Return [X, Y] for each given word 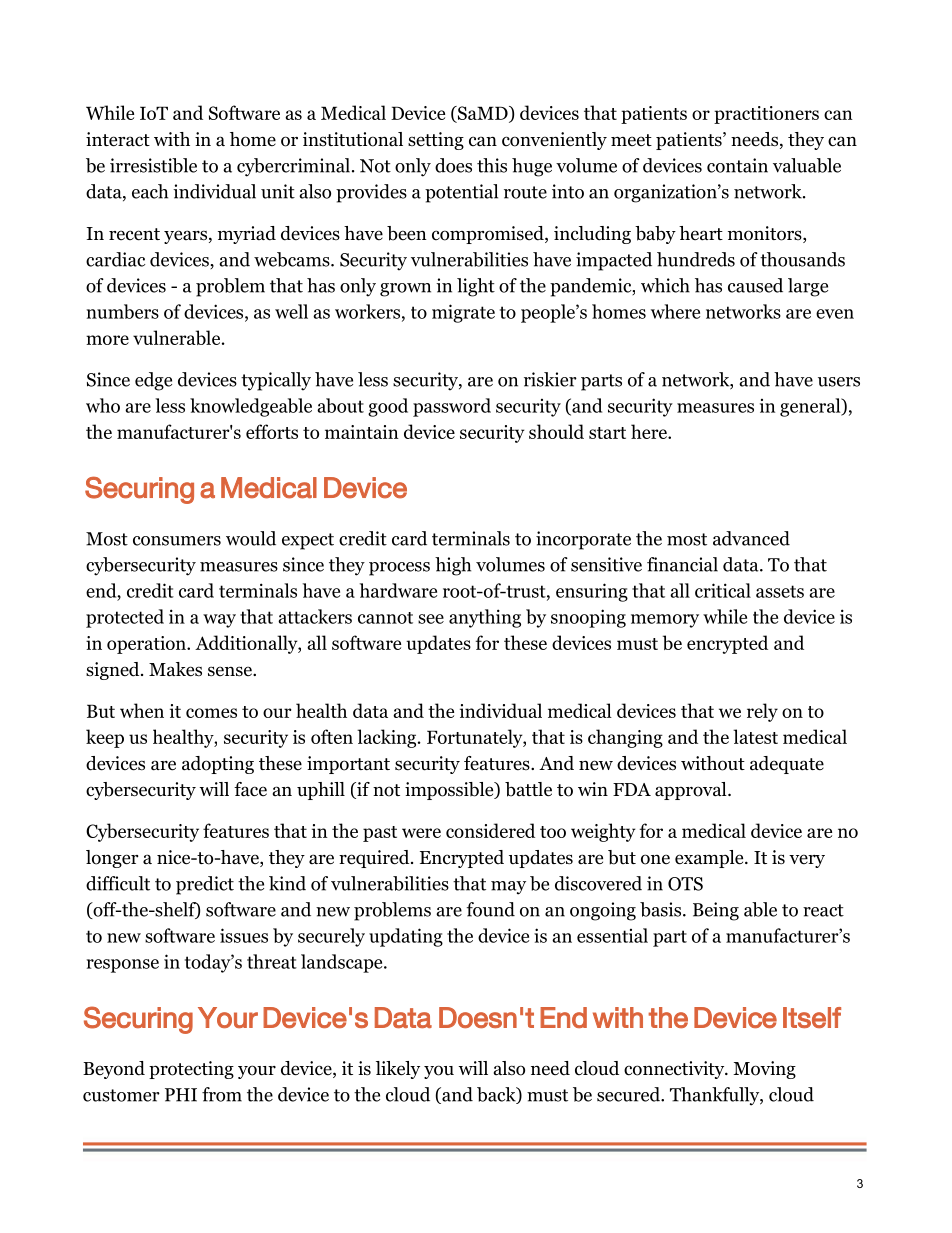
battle [528, 789]
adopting [218, 765]
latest [755, 736]
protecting [191, 1070]
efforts [272, 431]
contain [737, 165]
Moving [764, 1070]
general [811, 407]
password [452, 407]
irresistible [153, 165]
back [497, 1095]
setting [436, 141]
